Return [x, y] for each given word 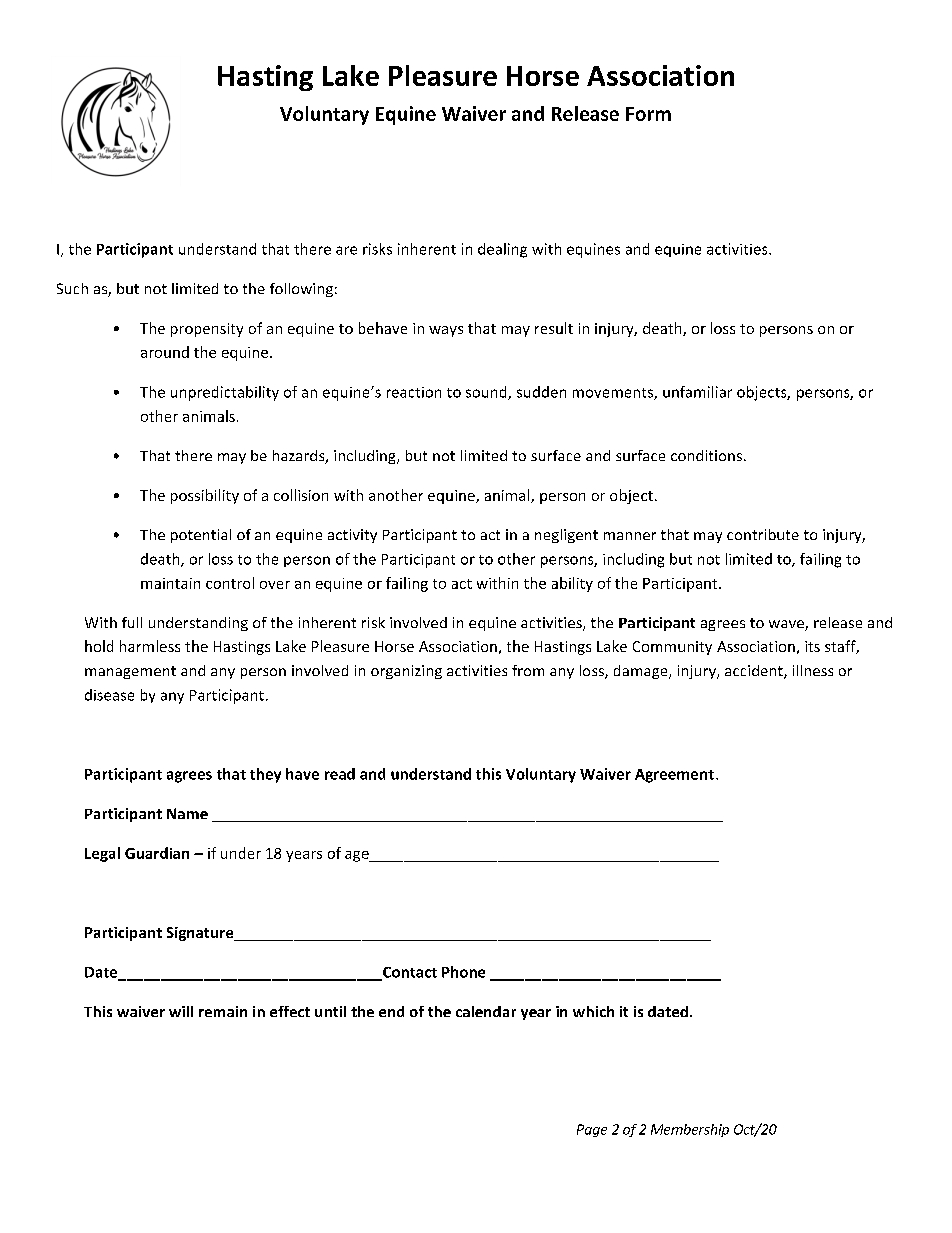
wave [787, 625]
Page [592, 1130]
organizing [406, 672]
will [181, 1011]
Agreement [674, 776]
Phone [463, 972]
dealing [502, 250]
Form [648, 114]
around [165, 352]
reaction [414, 392]
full [132, 622]
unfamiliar [697, 392]
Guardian [157, 853]
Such [72, 288]
